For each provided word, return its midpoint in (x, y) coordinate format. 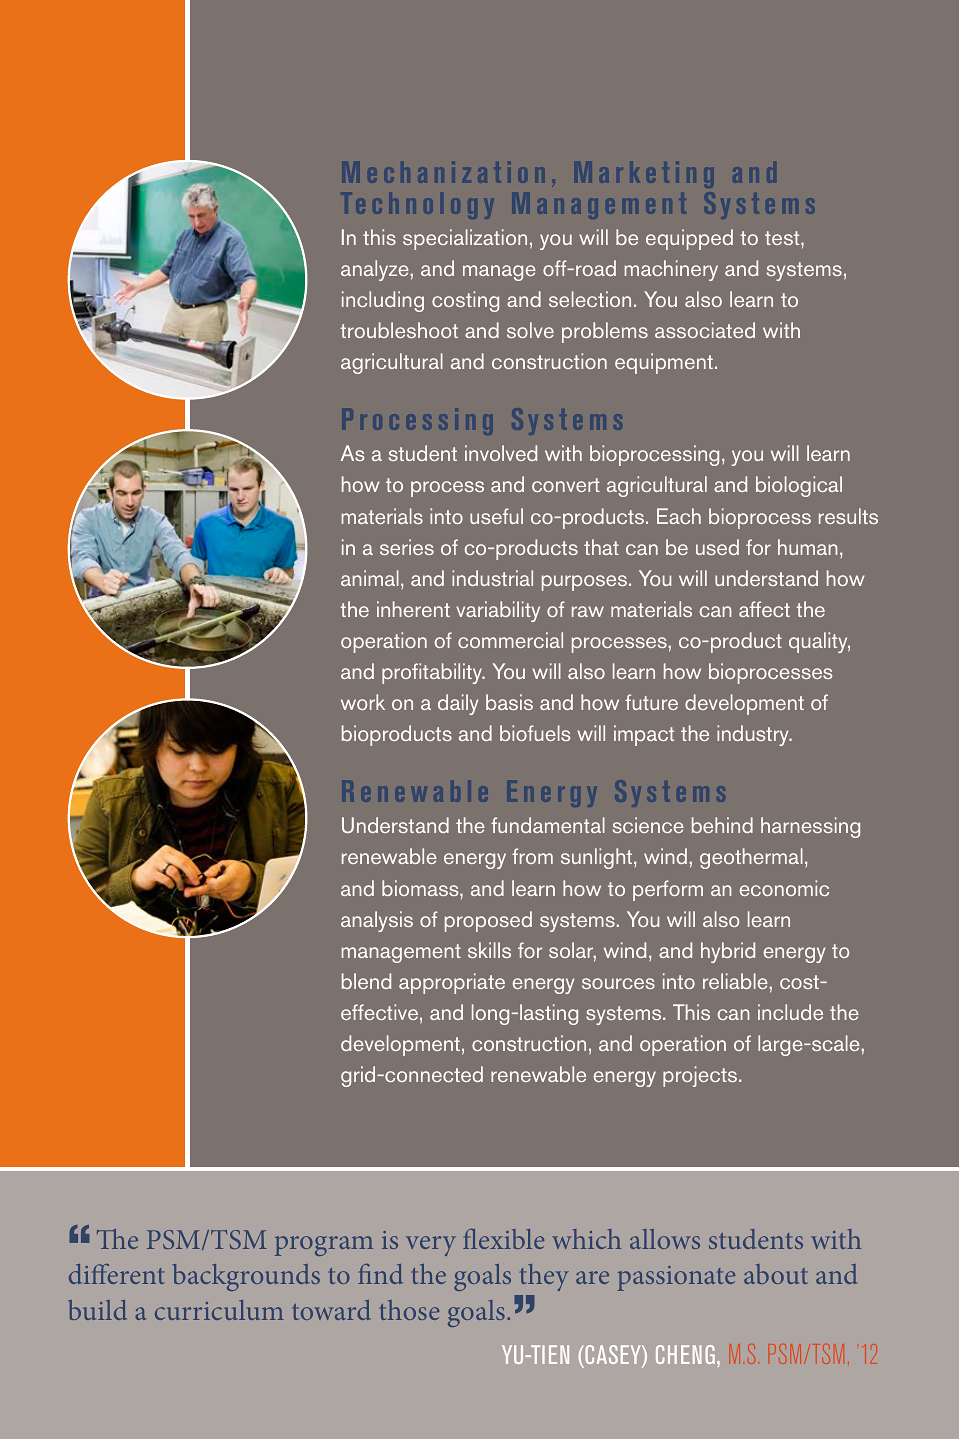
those (409, 1310)
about (776, 1274)
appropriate (452, 983)
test (783, 238)
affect (764, 609)
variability (498, 611)
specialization (465, 239)
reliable (735, 981)
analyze (375, 270)
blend (366, 981)
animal (370, 578)
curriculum (219, 1310)
